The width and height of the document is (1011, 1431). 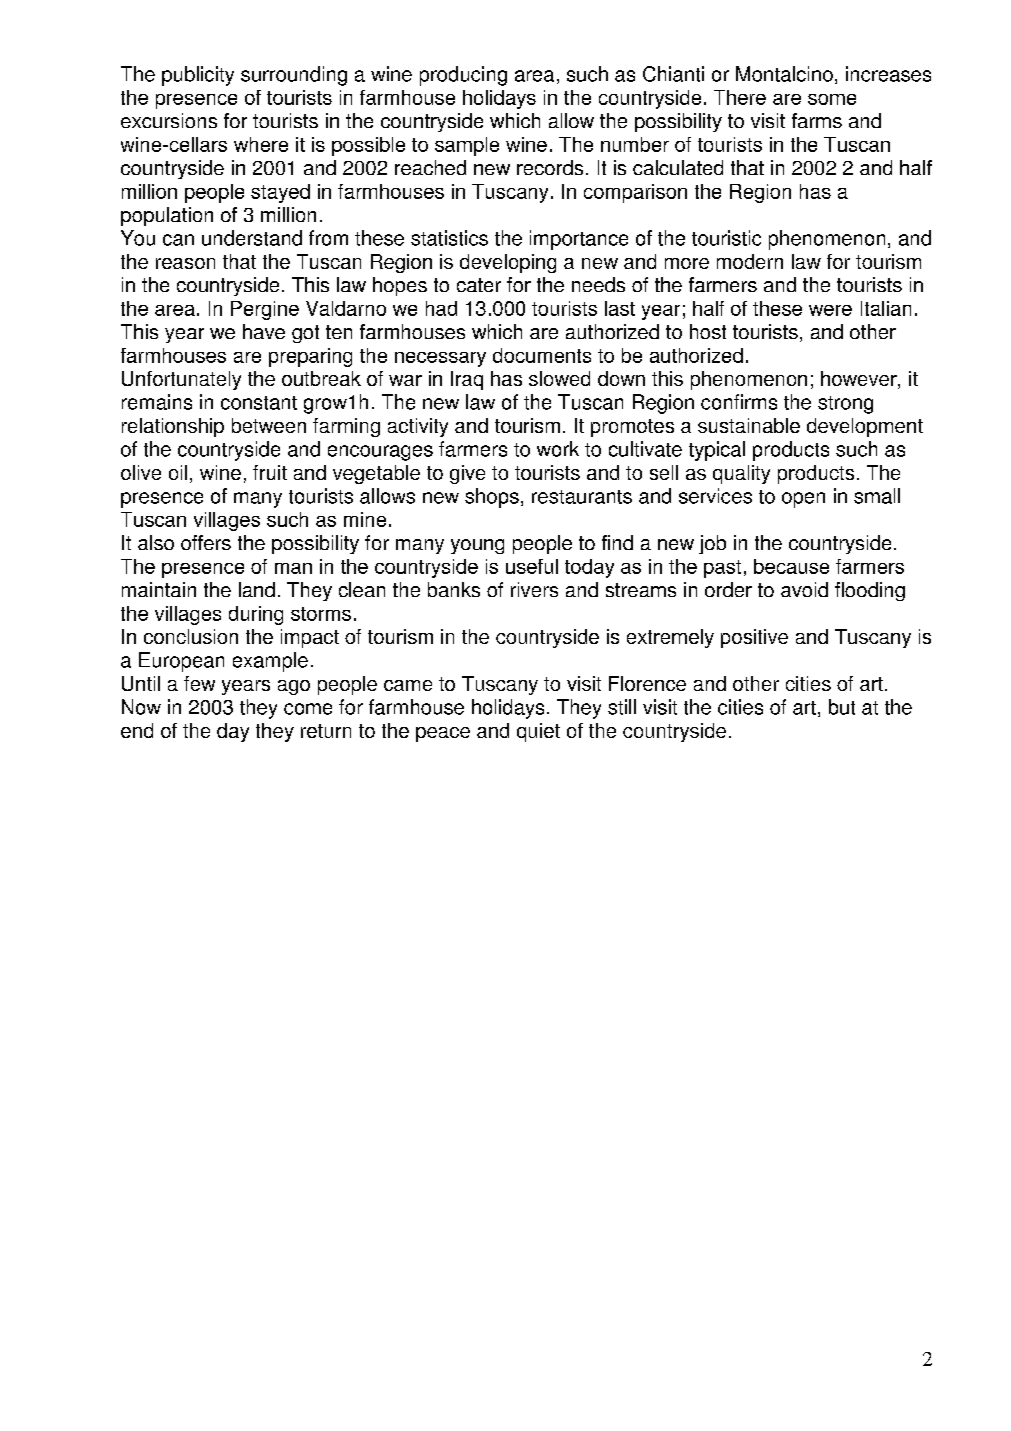 What do you see at coordinates (479, 285) in the document?
I see `cater` at bounding box center [479, 285].
